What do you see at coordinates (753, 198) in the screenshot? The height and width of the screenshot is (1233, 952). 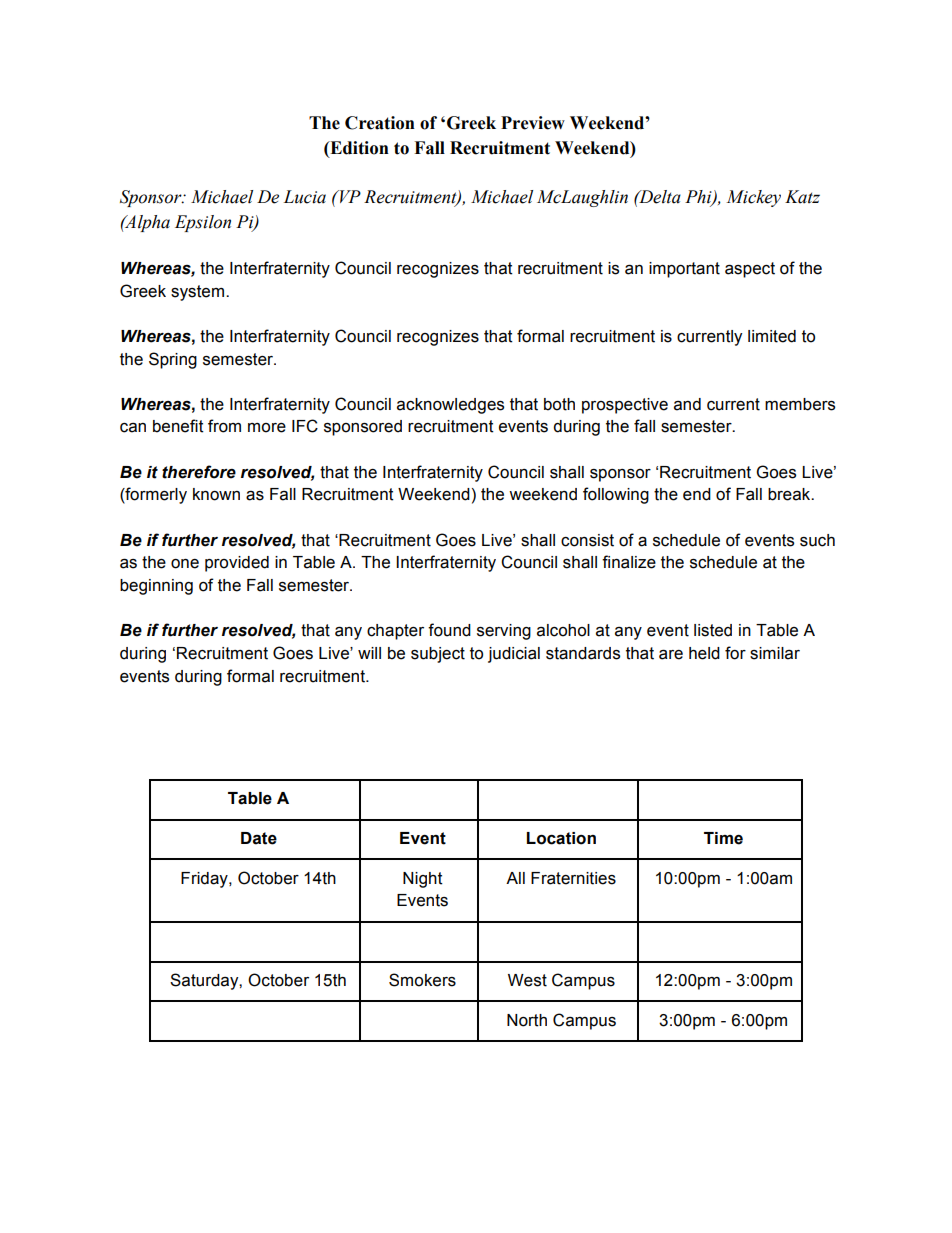 I see `Mickey` at bounding box center [753, 198].
